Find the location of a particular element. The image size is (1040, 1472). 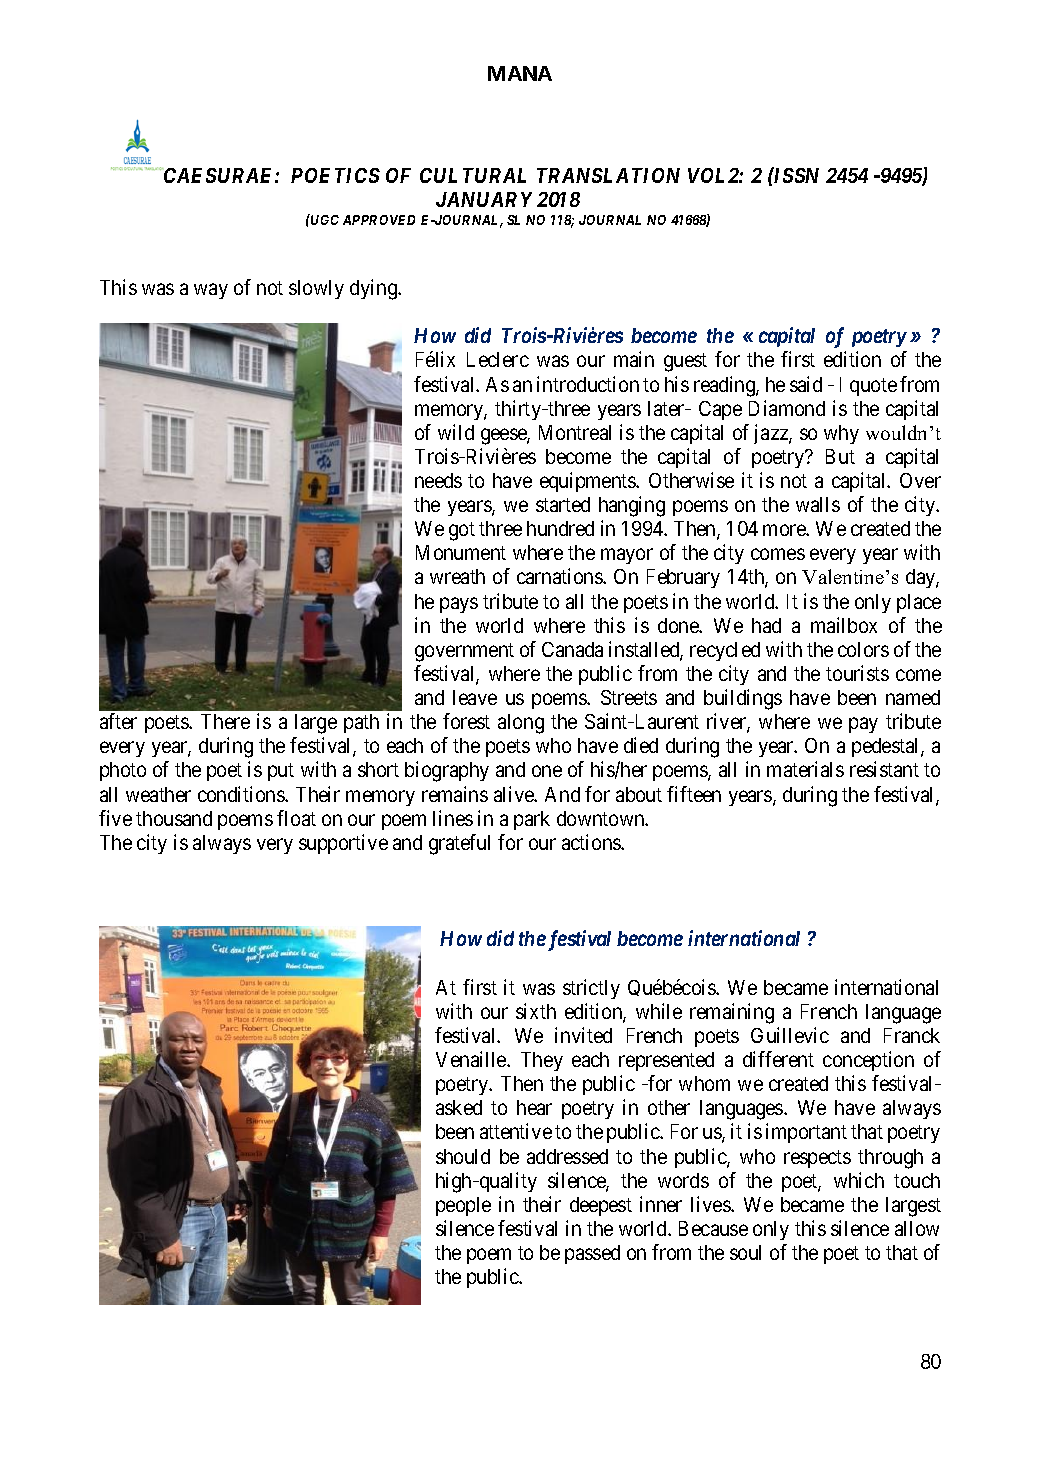

which is located at coordinates (859, 1180).
